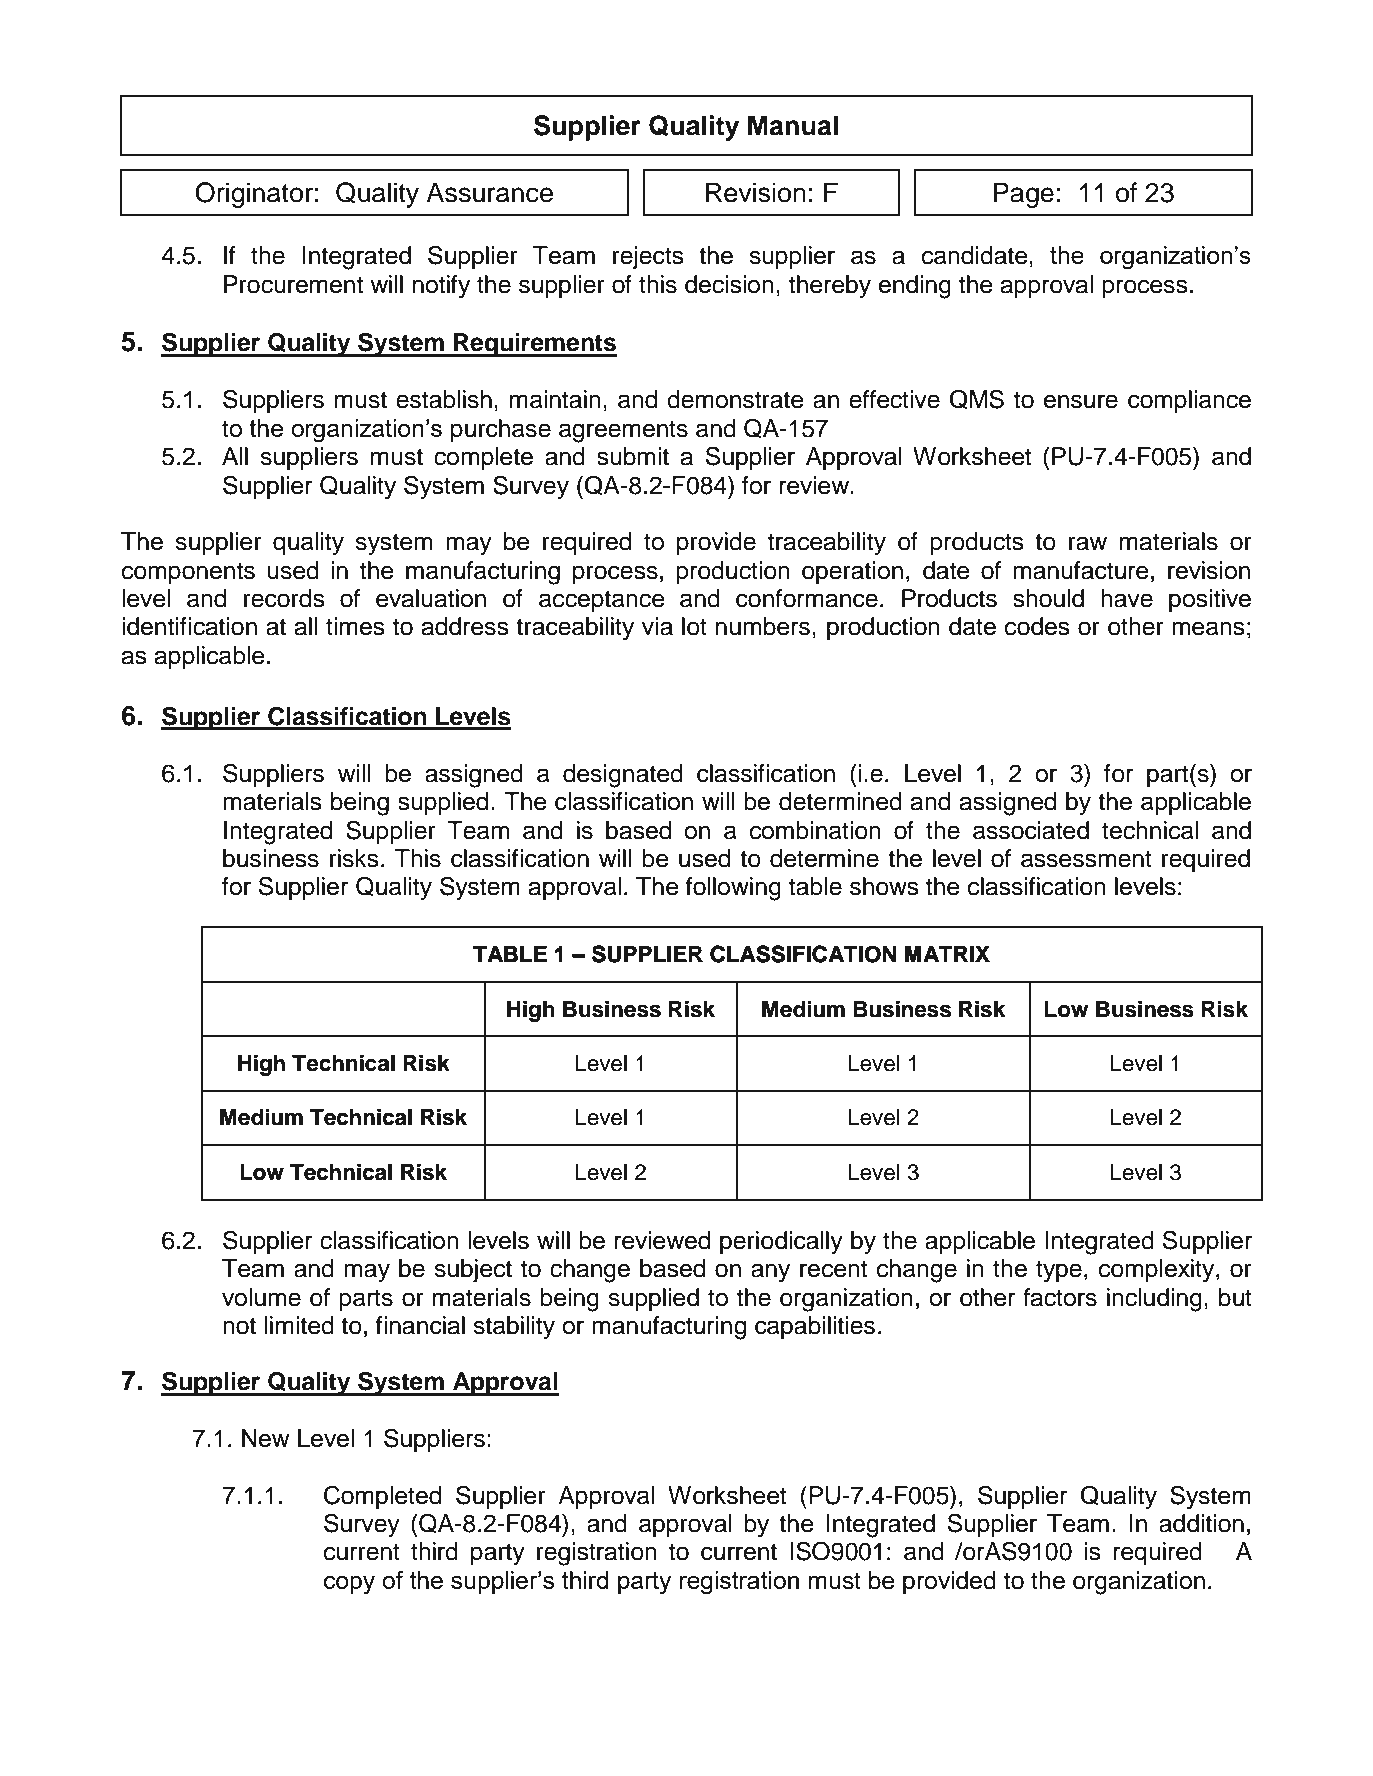  I want to click on codes, so click(1037, 626).
